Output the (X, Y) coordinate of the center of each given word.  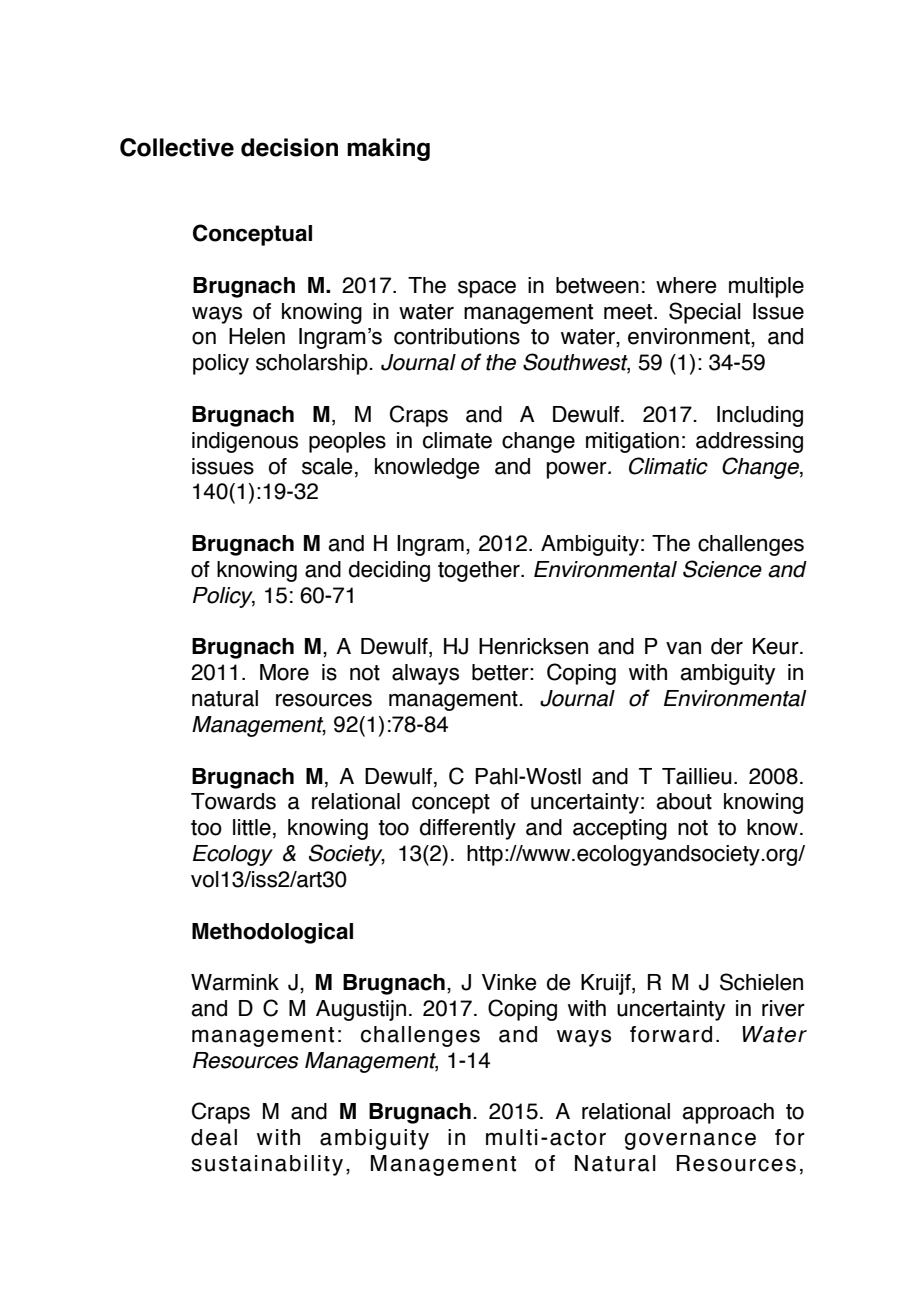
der (727, 646)
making (388, 149)
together (480, 571)
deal (214, 1137)
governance (690, 1141)
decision (289, 147)
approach (728, 1113)
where (686, 285)
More (284, 672)
